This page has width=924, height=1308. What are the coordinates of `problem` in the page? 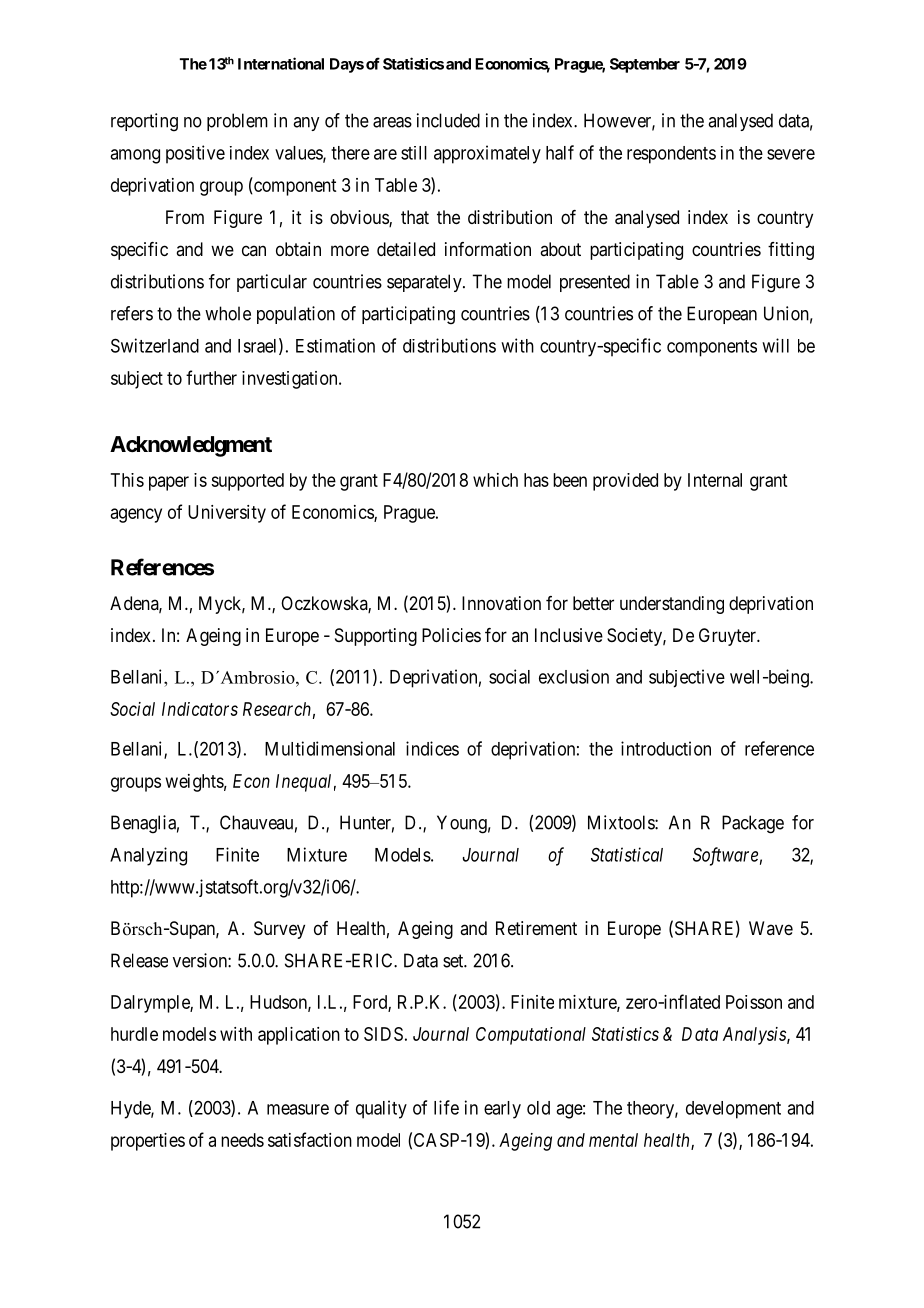 It's located at (237, 122).
